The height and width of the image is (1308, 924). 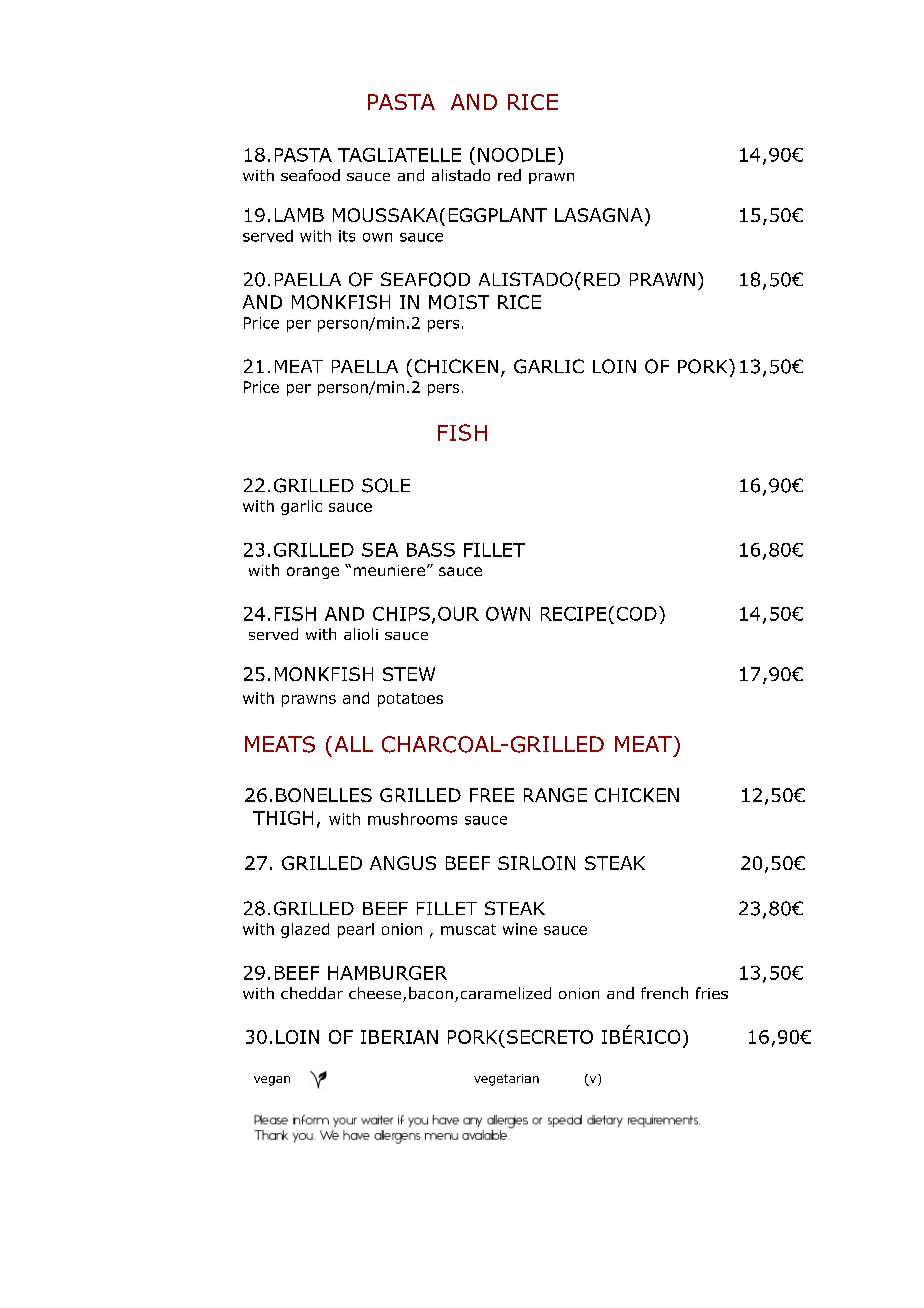 What do you see at coordinates (459, 302) in the image?
I see `MOIST` at bounding box center [459, 302].
